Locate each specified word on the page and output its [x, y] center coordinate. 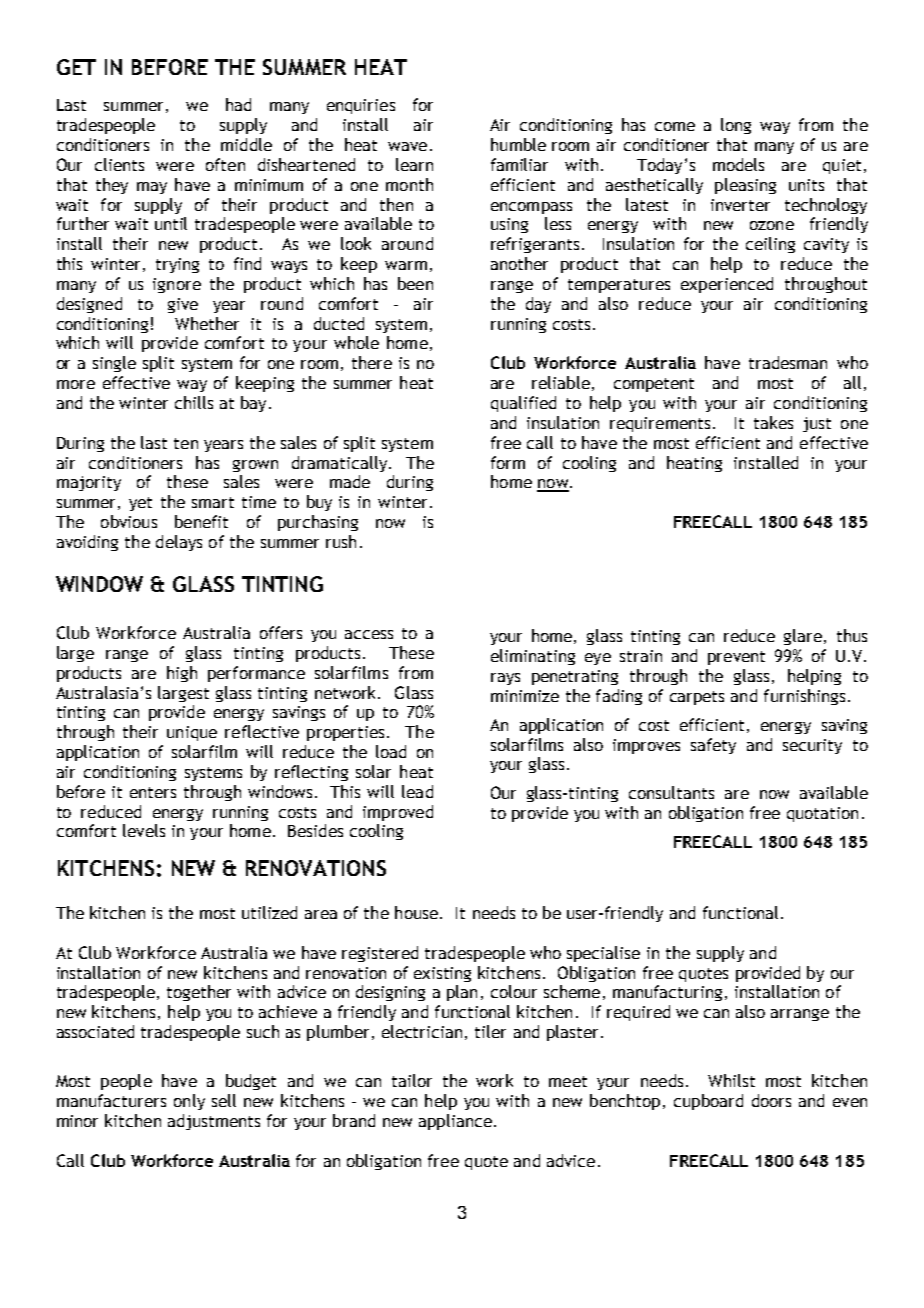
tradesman [788, 362]
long [736, 126]
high [182, 674]
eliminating [533, 657]
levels [144, 830]
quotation [822, 814]
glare [803, 637]
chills [194, 402]
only [189, 1102]
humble [518, 144]
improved [398, 813]
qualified [523, 404]
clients [119, 164]
